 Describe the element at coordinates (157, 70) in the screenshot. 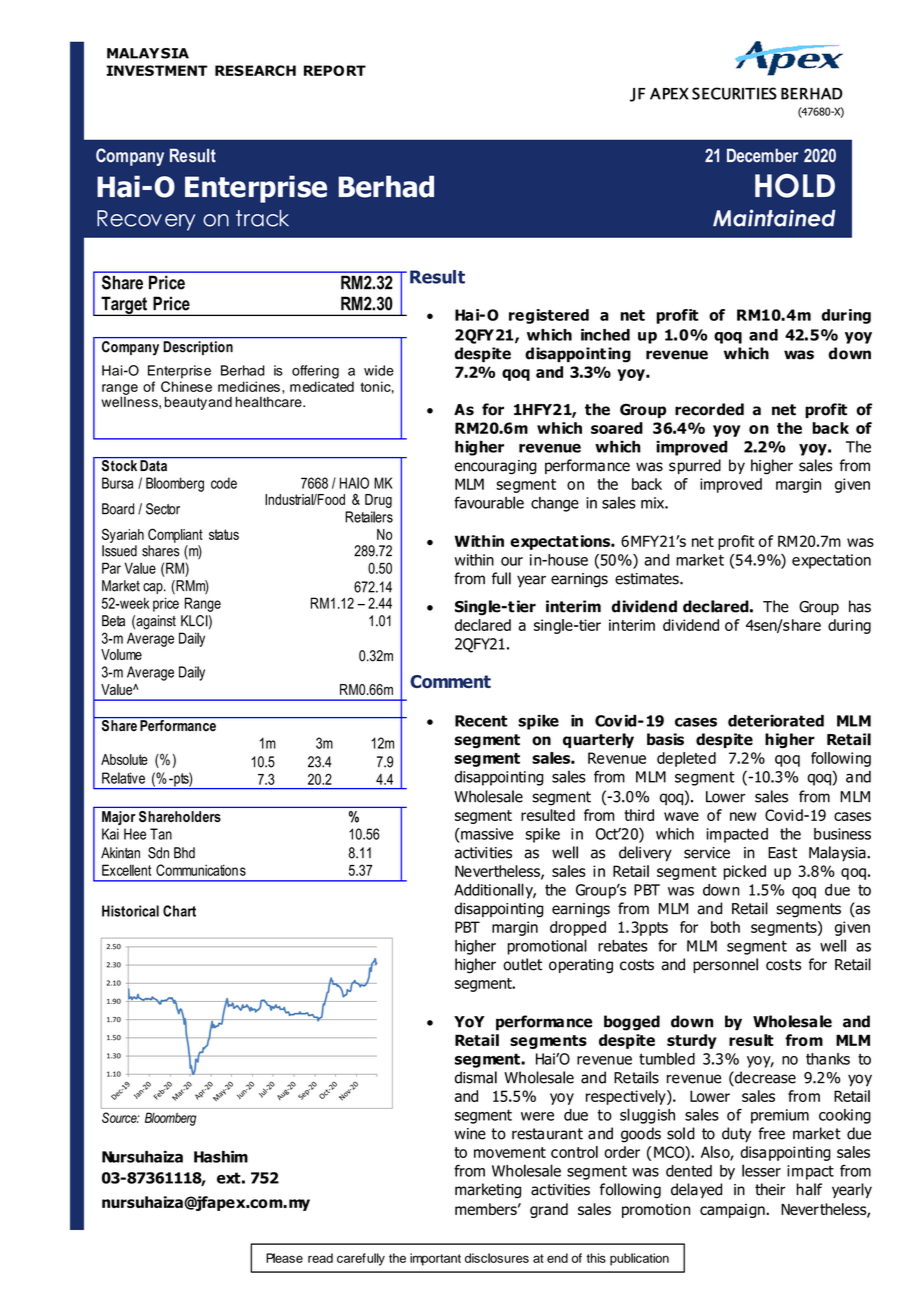

I see `INVESTMENT` at that location.
